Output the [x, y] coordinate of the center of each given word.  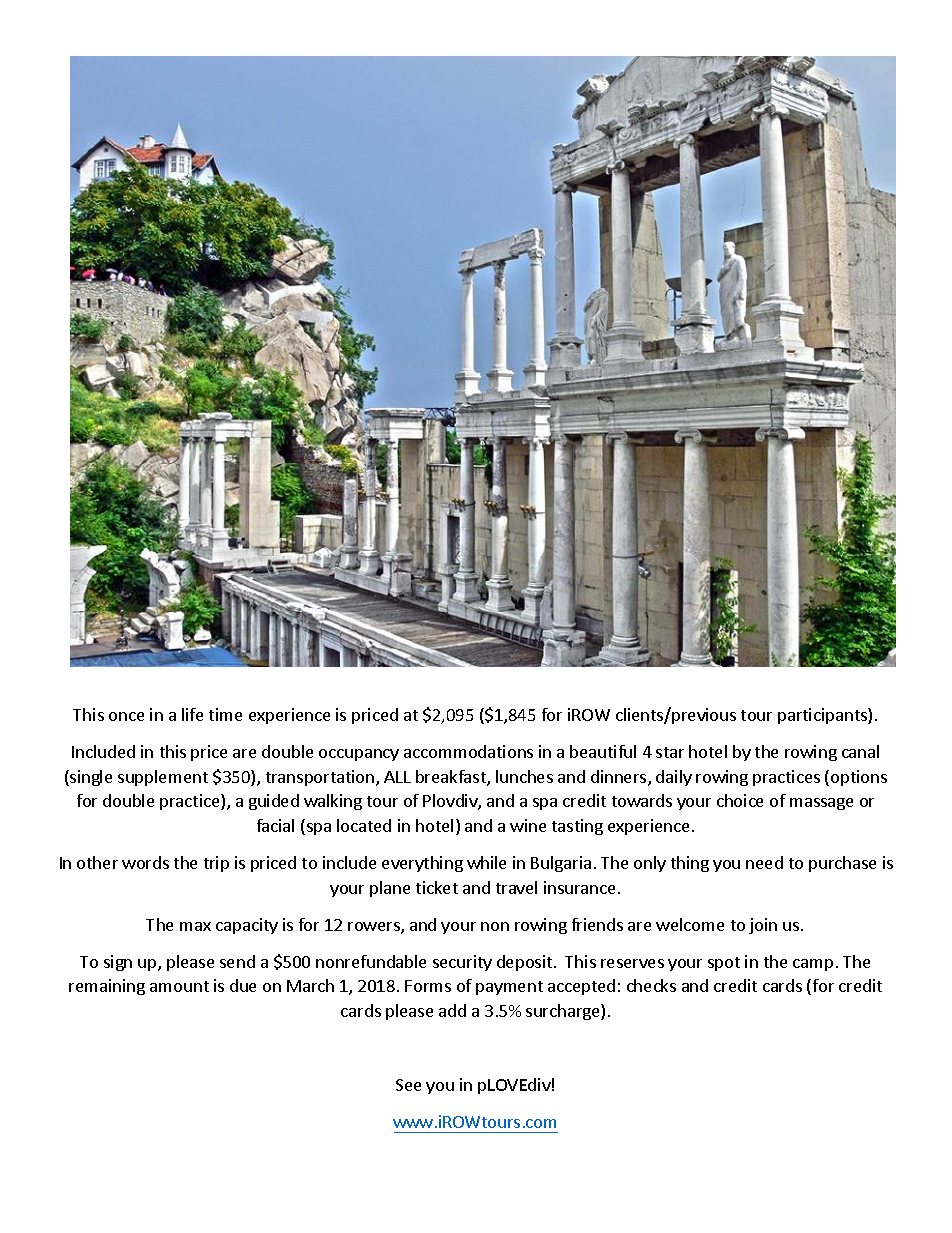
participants [823, 716]
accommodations [468, 751]
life [192, 714]
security [462, 963]
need [764, 862]
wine [528, 825]
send [237, 961]
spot [724, 964]
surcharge [564, 1012]
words [145, 862]
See [408, 1085]
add [452, 1010]
